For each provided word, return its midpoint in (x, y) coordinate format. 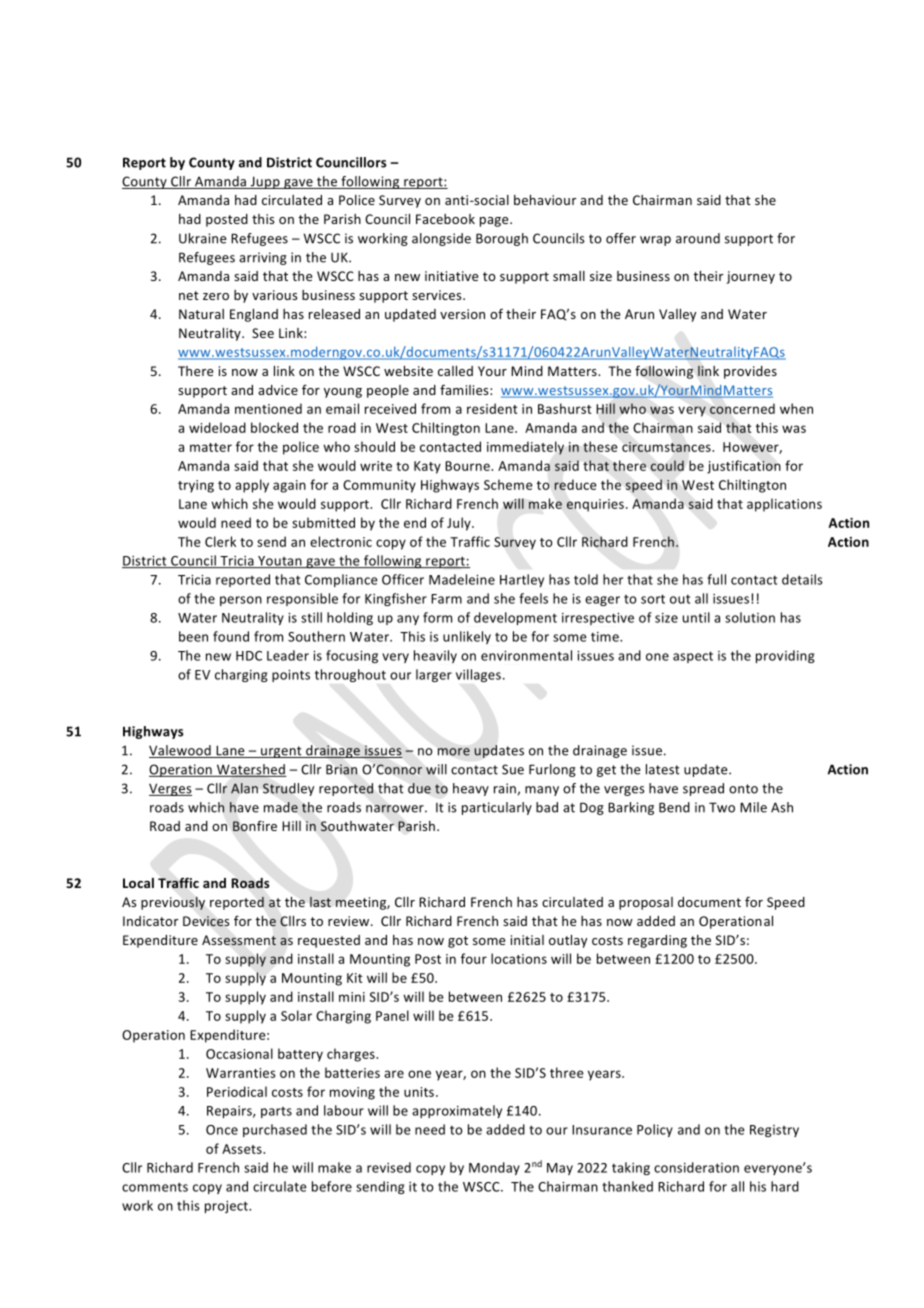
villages (478, 675)
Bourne (468, 466)
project (227, 1207)
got (458, 942)
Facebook (445, 219)
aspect (693, 657)
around (698, 238)
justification (744, 467)
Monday (494, 1168)
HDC (249, 656)
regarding (657, 941)
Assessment (239, 940)
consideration (696, 1167)
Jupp (265, 182)
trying (196, 486)
